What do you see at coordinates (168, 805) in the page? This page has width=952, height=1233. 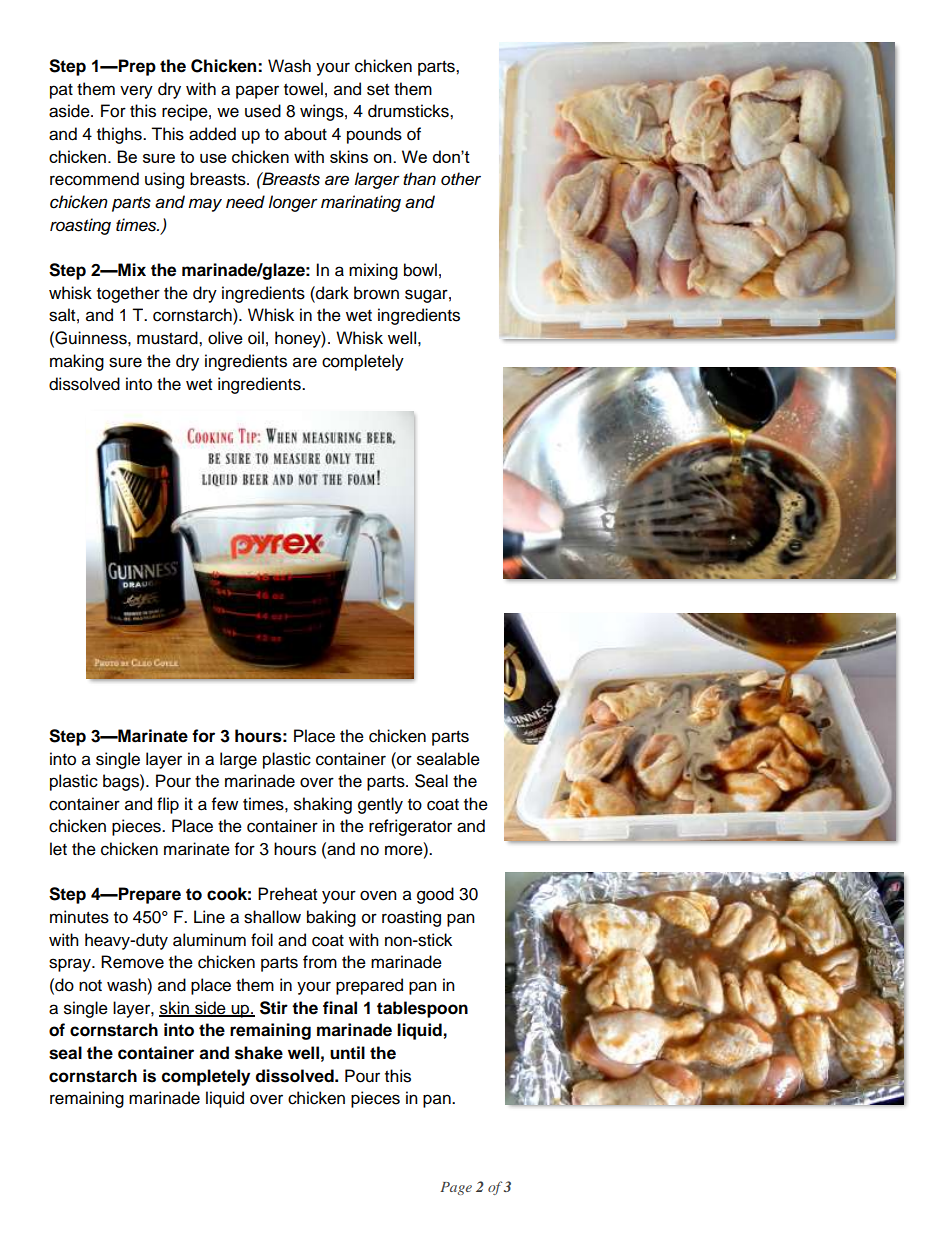 I see `flip` at bounding box center [168, 805].
